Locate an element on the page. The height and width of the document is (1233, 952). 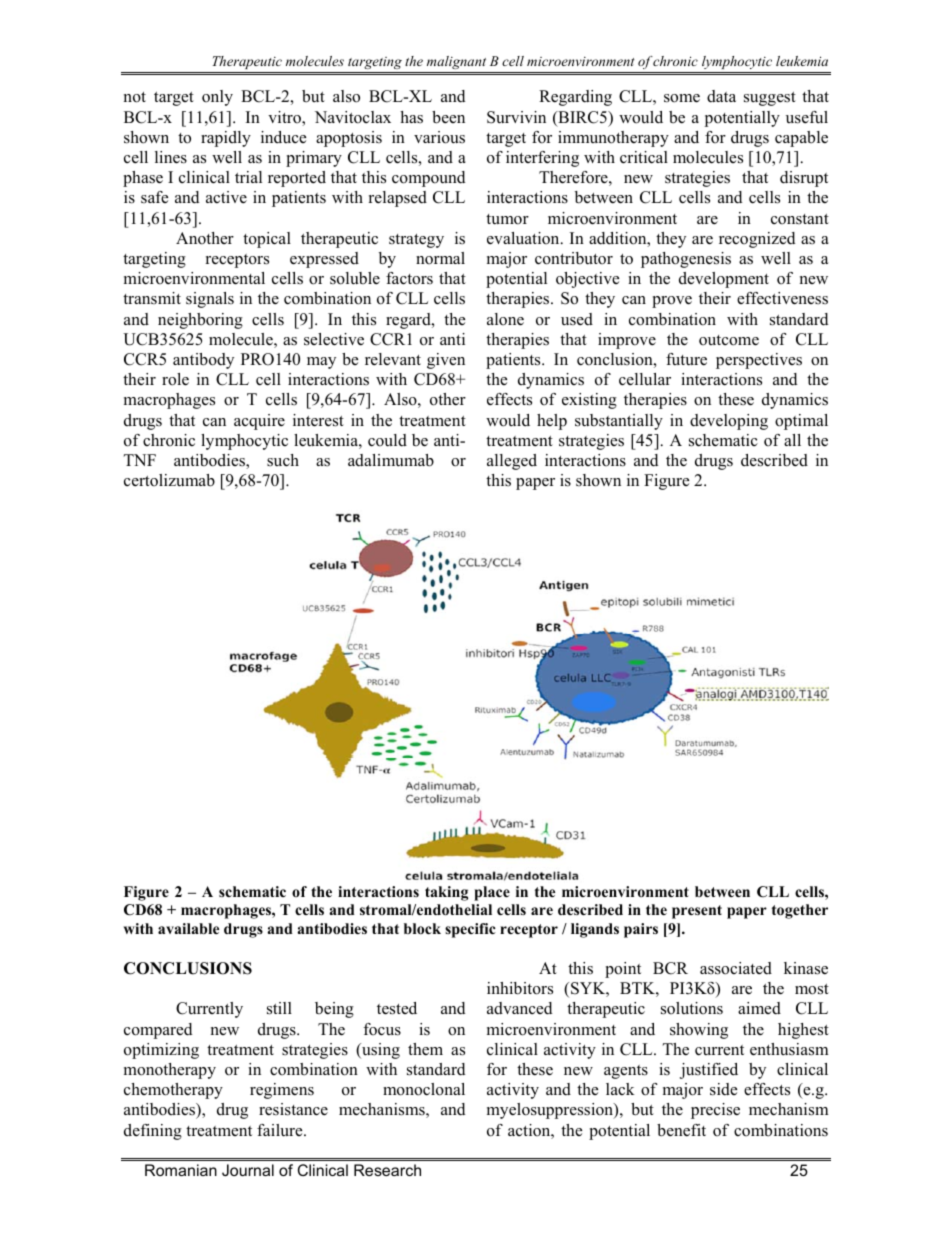
place is located at coordinates (492, 893).
